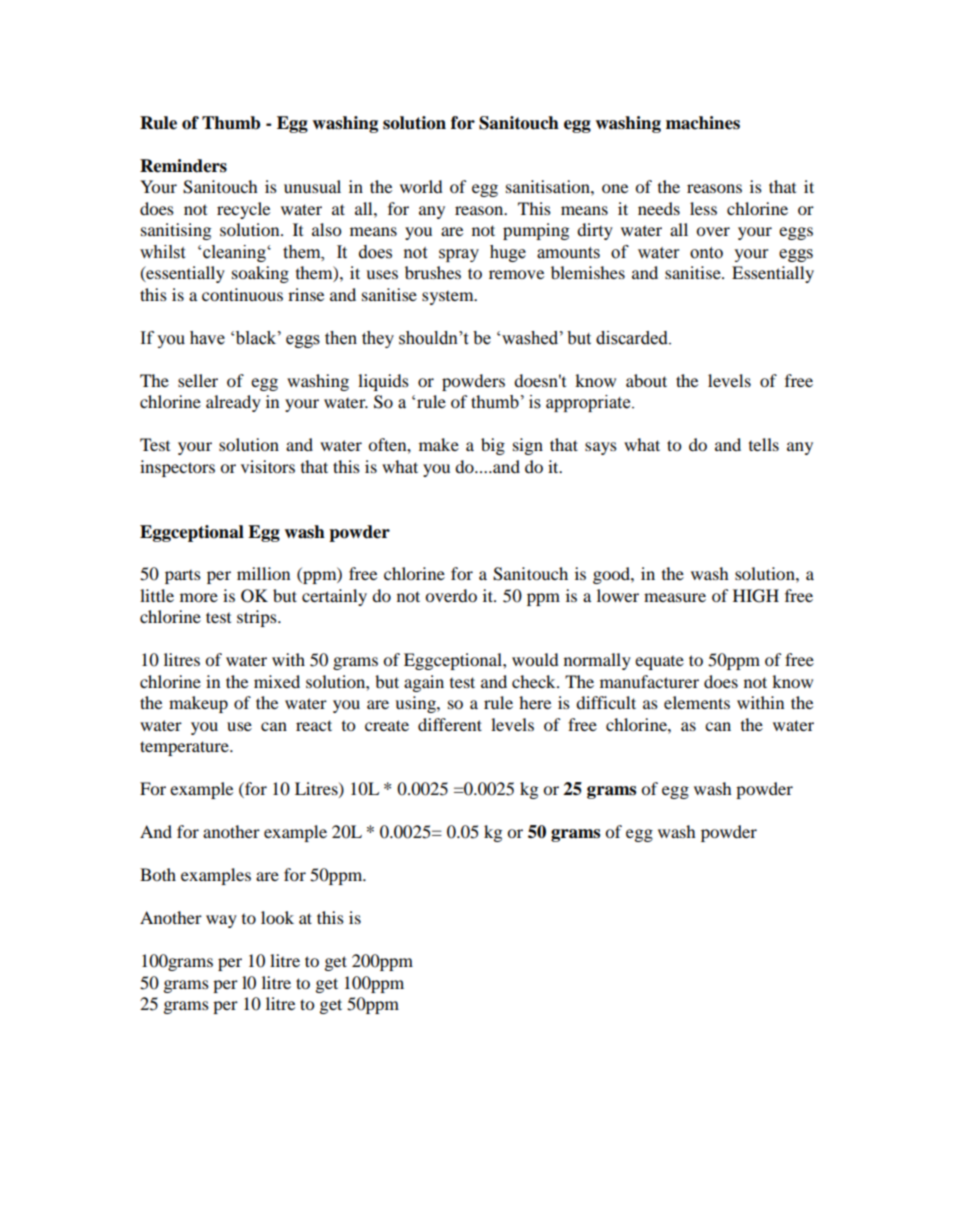 This screenshot has width=954, height=1232. I want to click on machines, so click(703, 123).
